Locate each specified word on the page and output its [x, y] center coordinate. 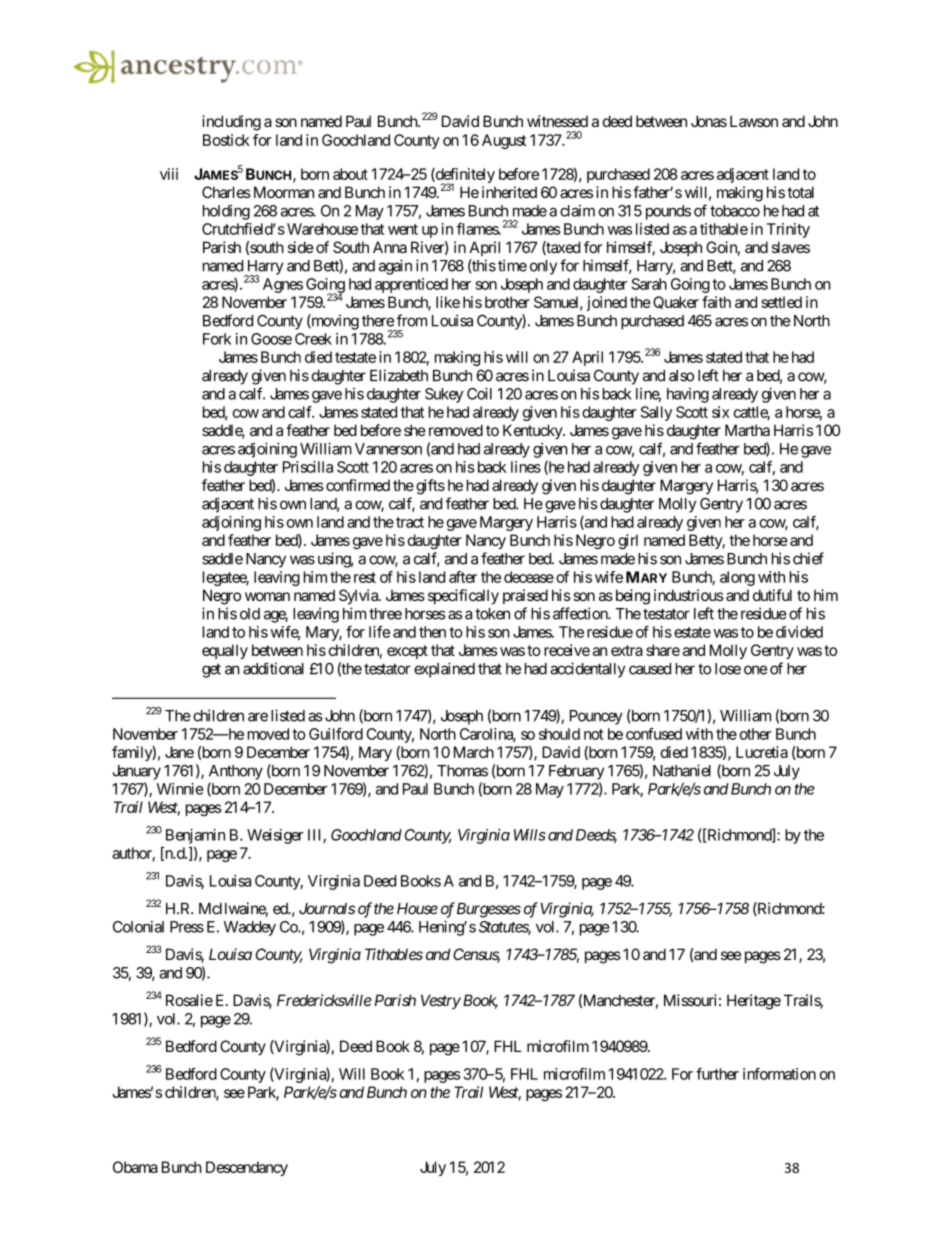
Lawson [754, 121]
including [231, 123]
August [504, 141]
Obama [135, 1167]
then [432, 632]
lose [728, 669]
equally [225, 651]
